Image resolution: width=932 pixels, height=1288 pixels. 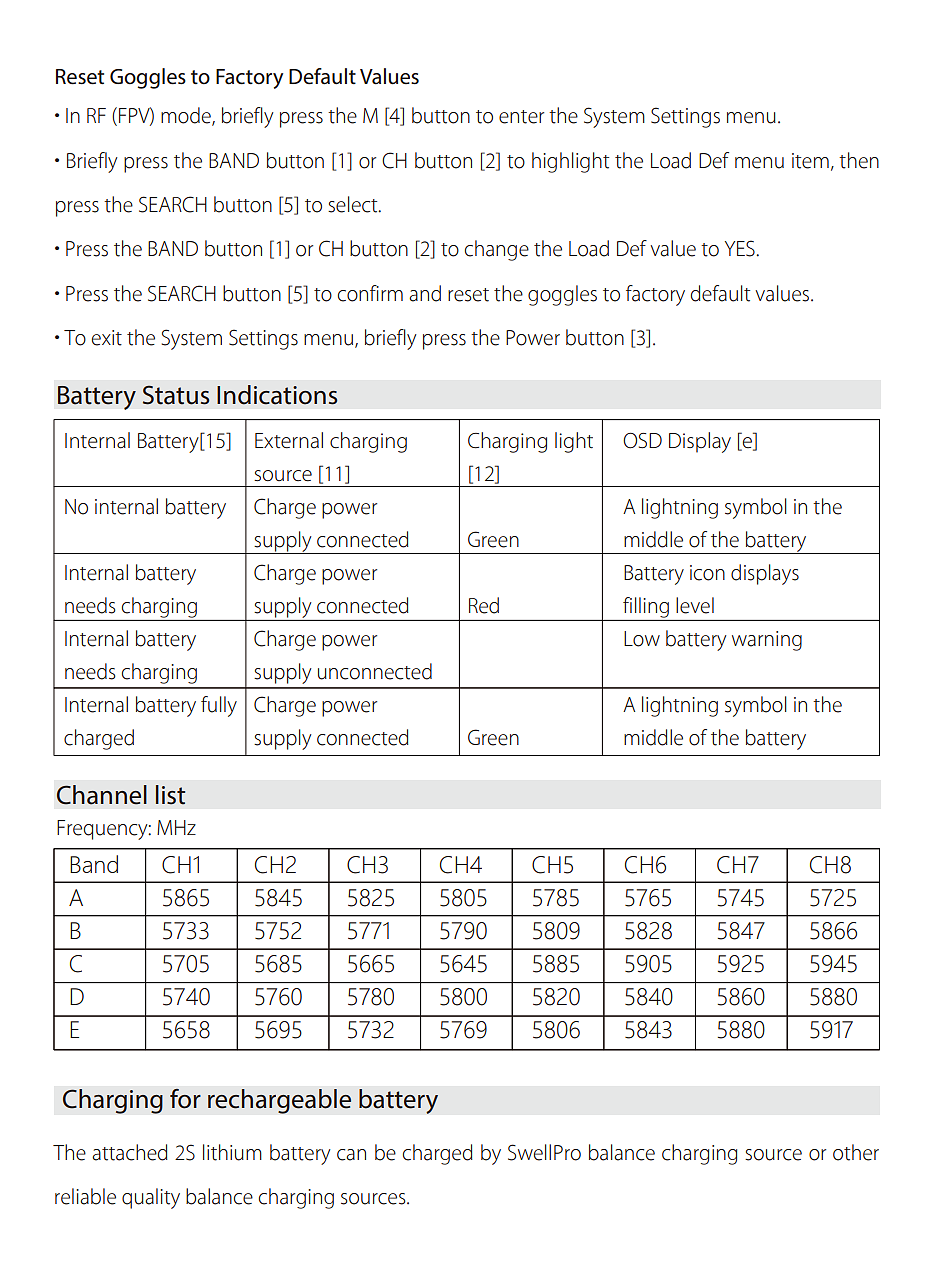 I want to click on list, so click(x=170, y=795).
